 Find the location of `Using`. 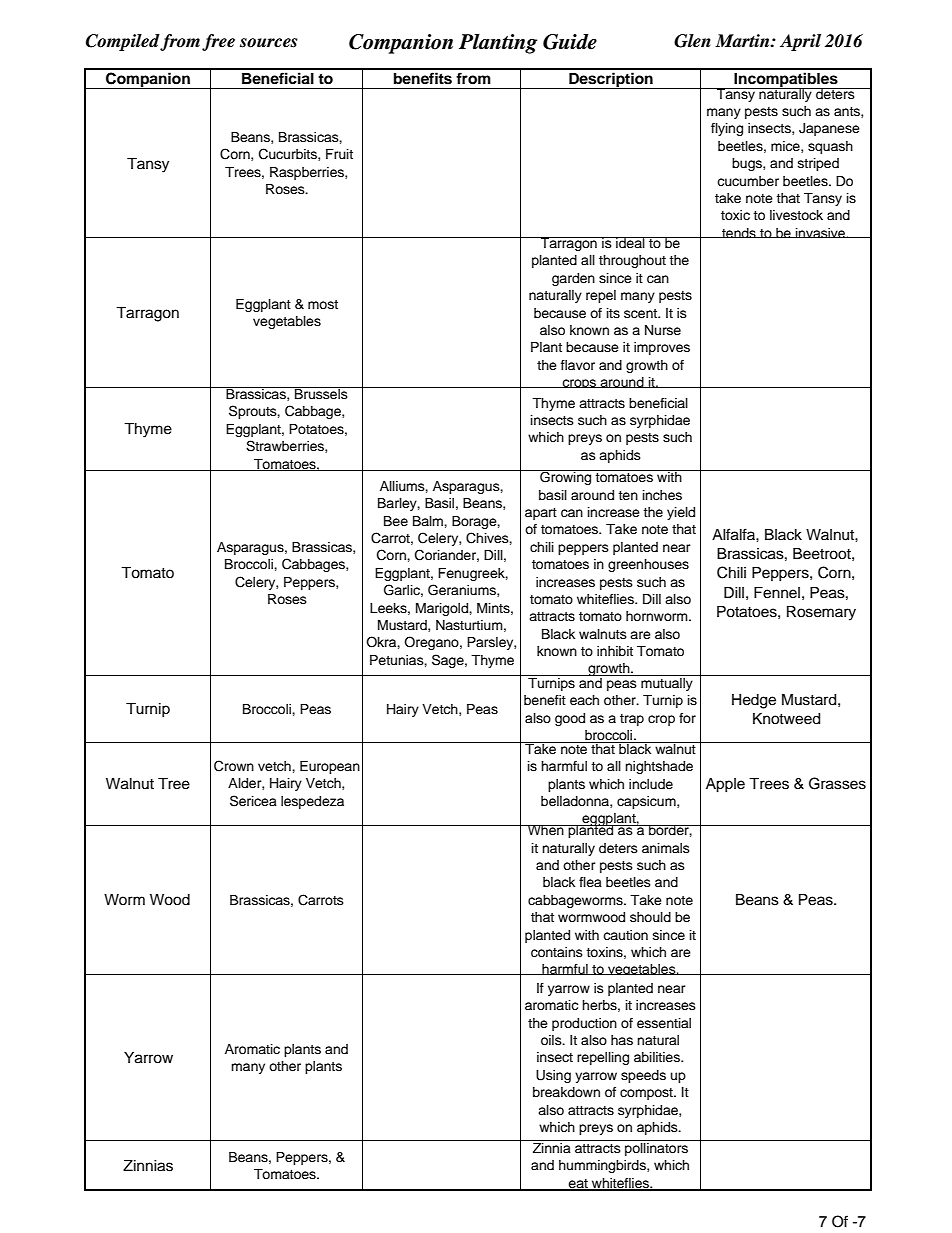

Using is located at coordinates (553, 1076).
